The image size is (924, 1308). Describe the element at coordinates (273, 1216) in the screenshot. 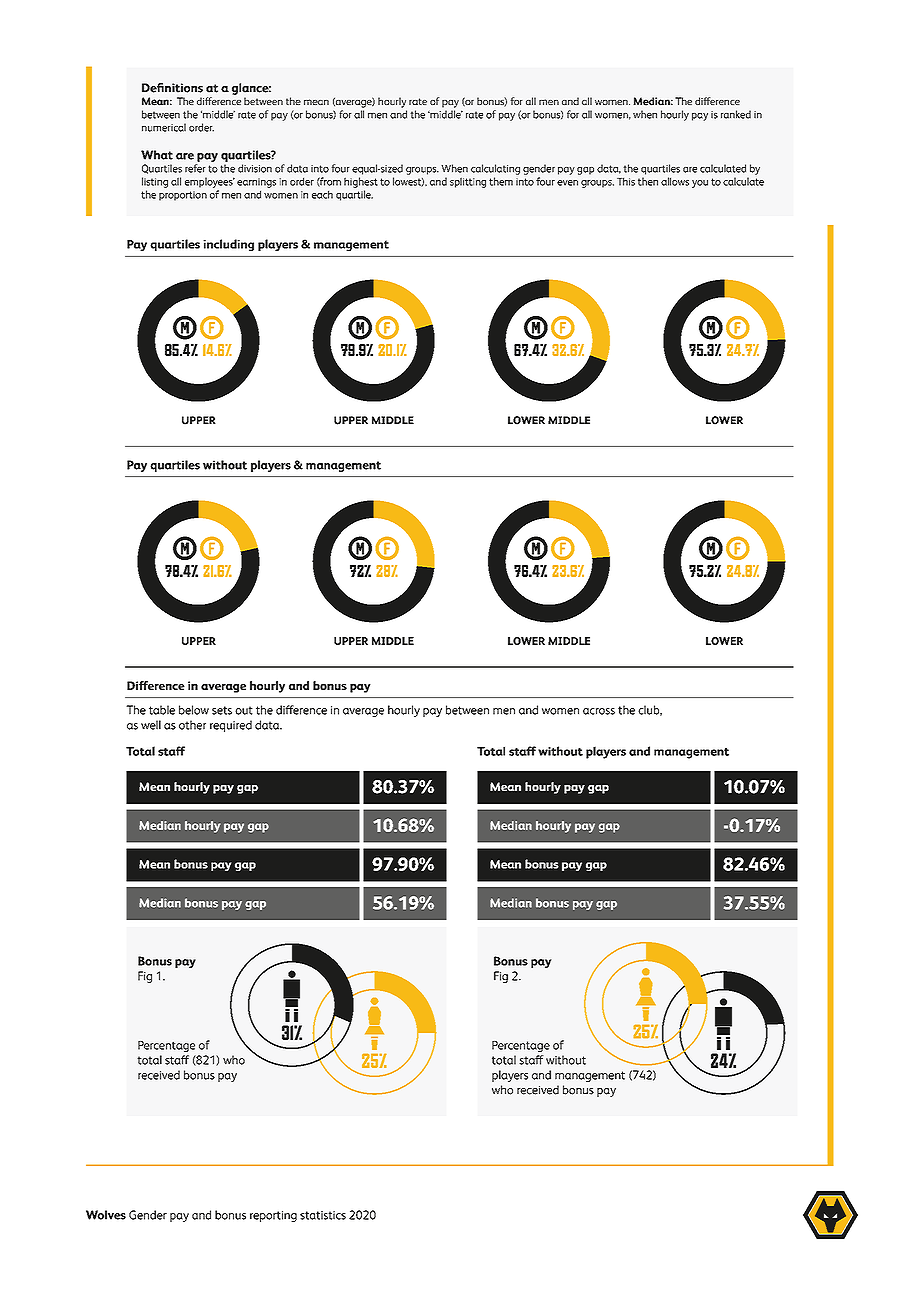

I see `reporting` at that location.
